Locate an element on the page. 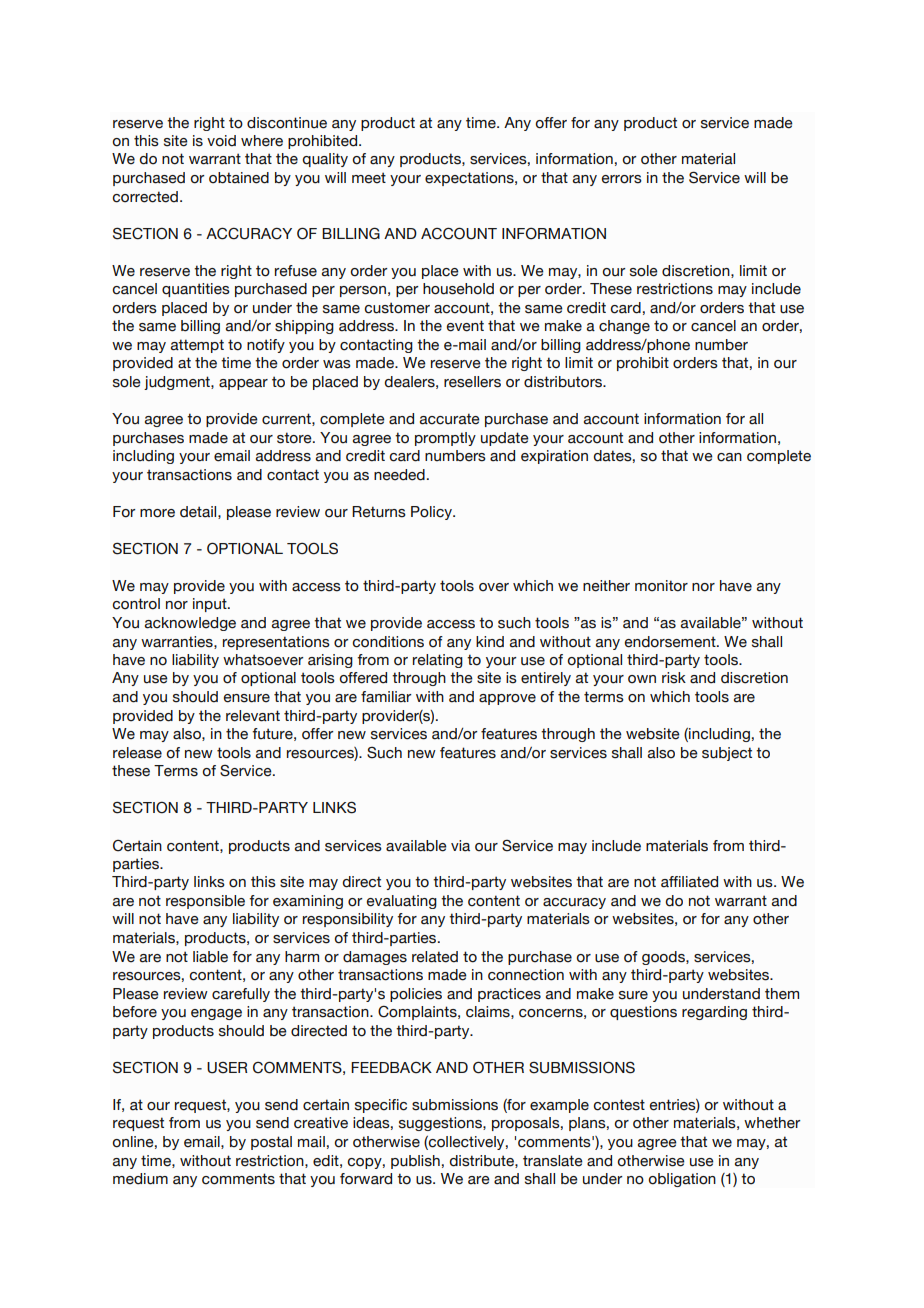 Image resolution: width=924 pixels, height=1308 pixels. postal is located at coordinates (271, 1143).
